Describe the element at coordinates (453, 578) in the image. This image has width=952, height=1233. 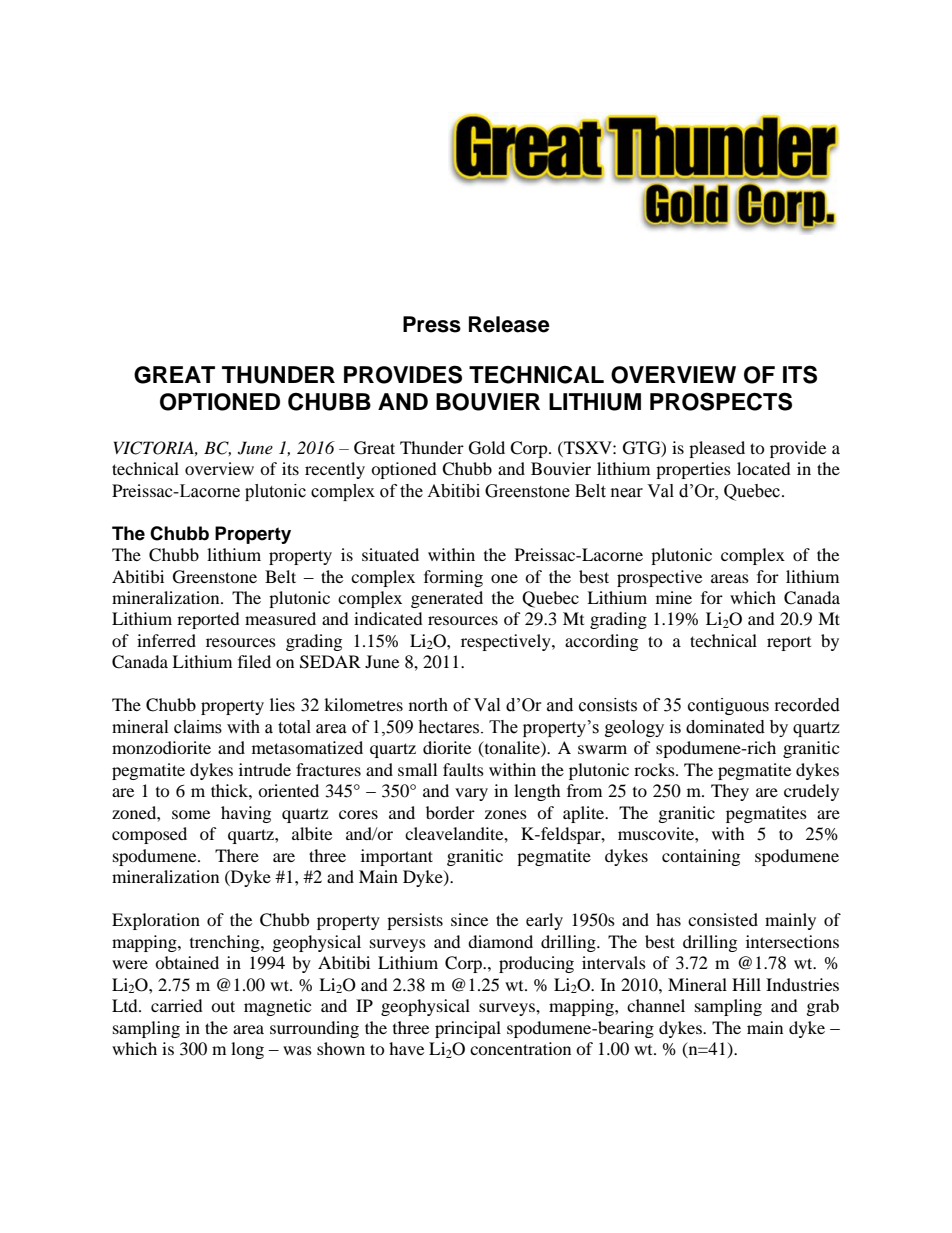
I see `forming` at that location.
